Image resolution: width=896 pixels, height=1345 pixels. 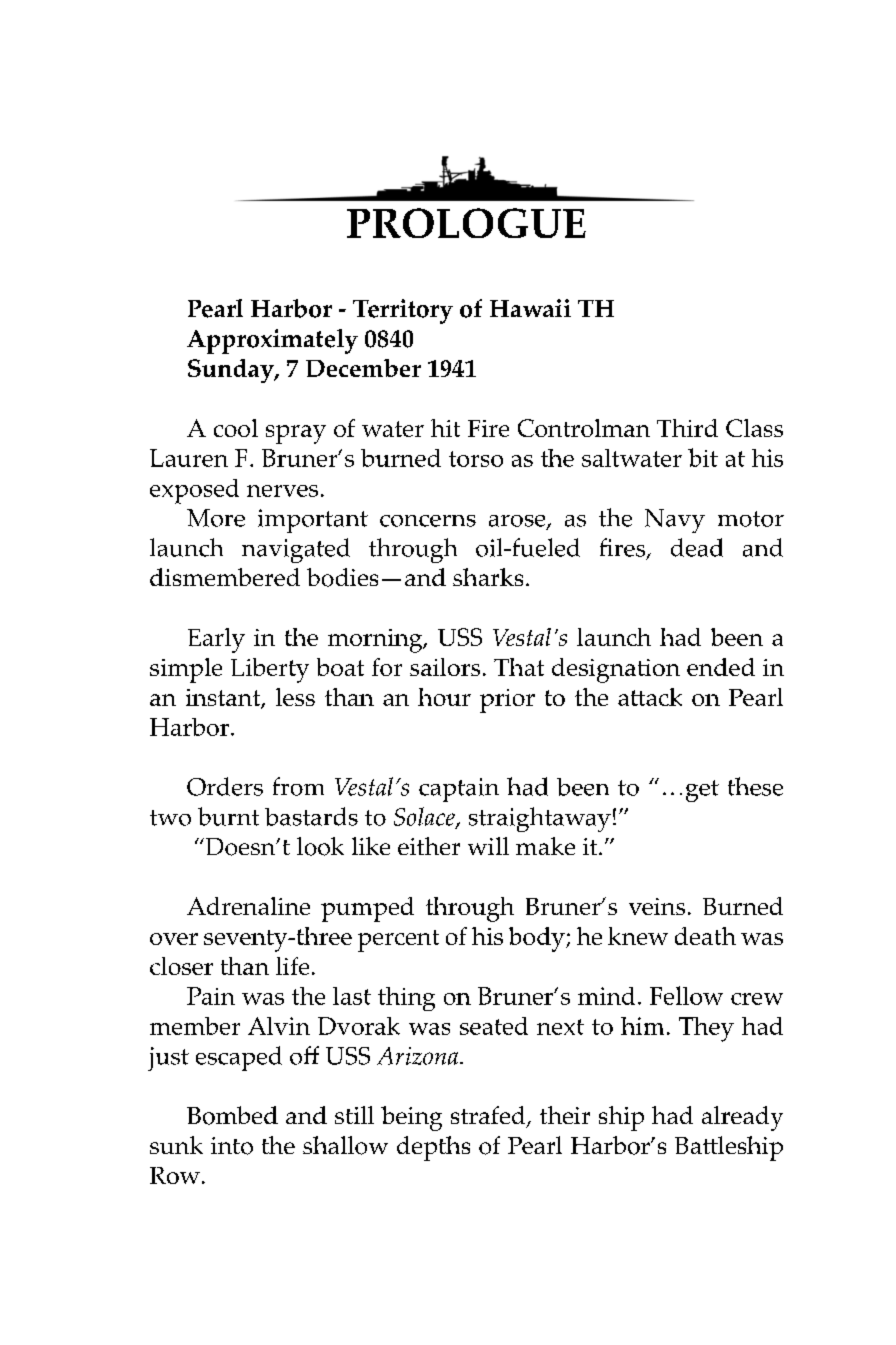 What do you see at coordinates (702, 791) in the screenshot?
I see `get` at bounding box center [702, 791].
